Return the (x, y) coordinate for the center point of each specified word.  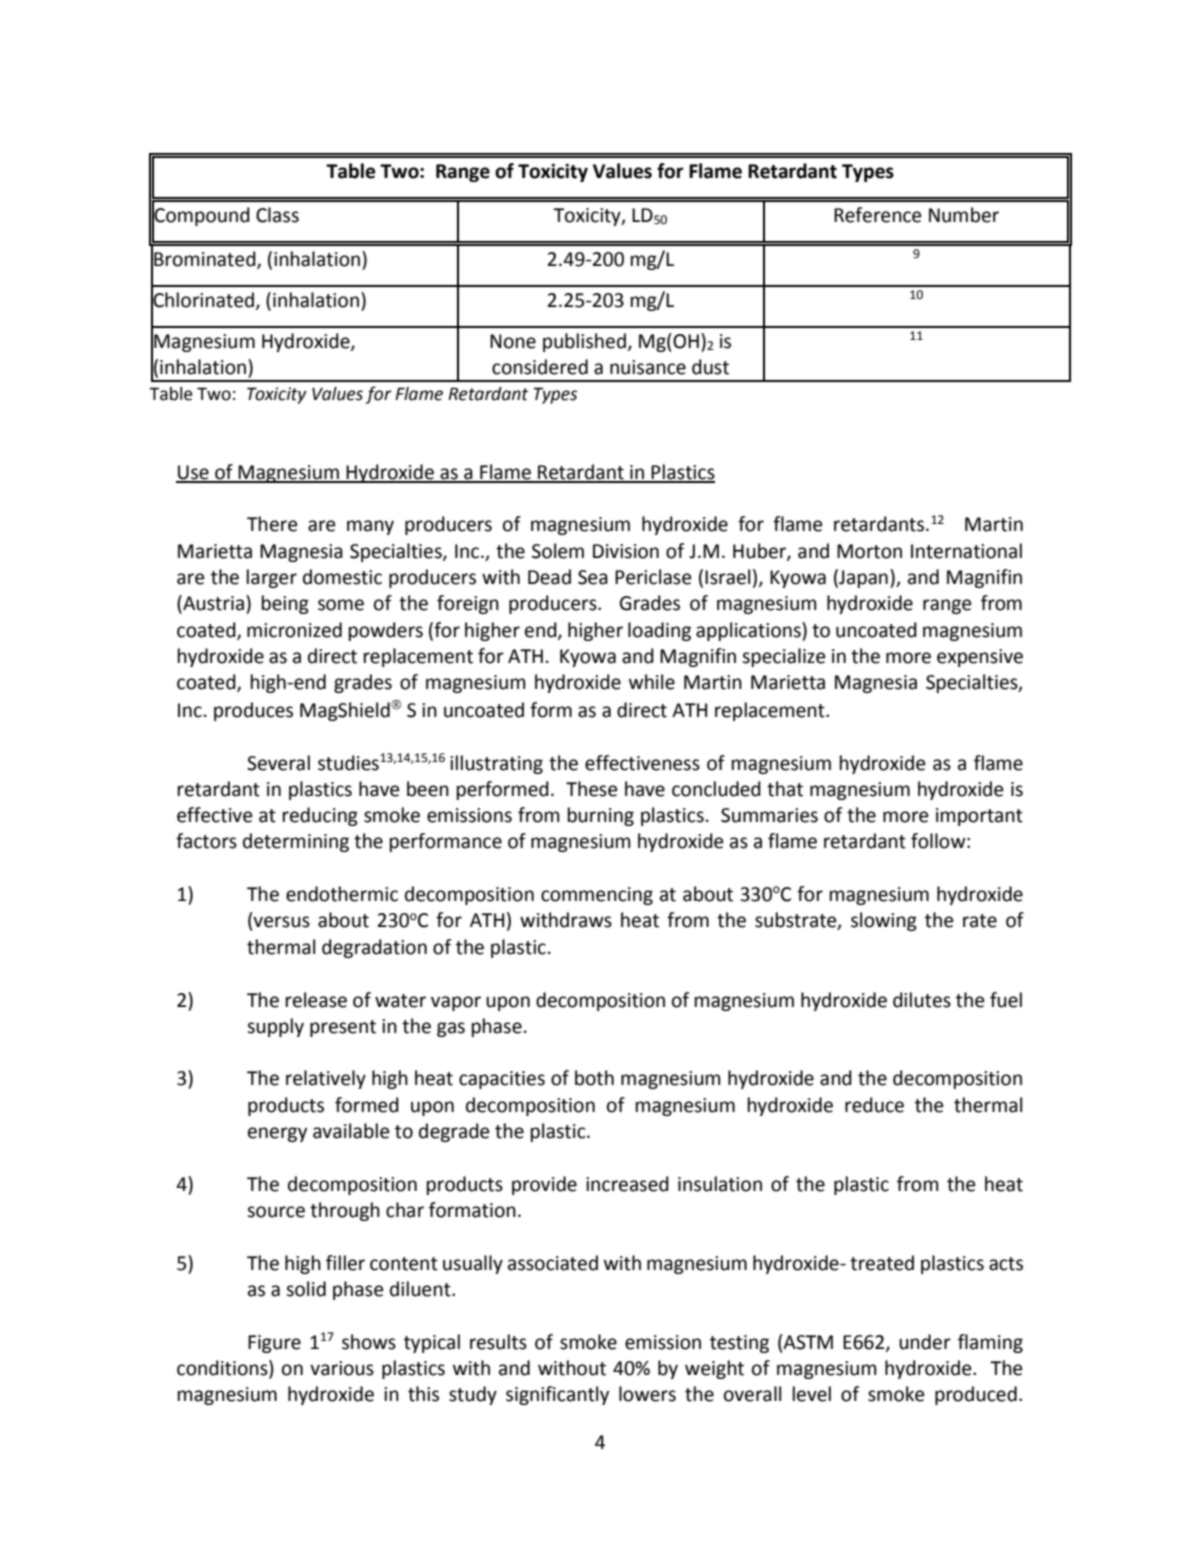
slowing (884, 921)
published (585, 342)
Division (626, 551)
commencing (597, 896)
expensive (980, 658)
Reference (877, 215)
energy (277, 1134)
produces (253, 711)
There (272, 524)
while (652, 682)
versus (281, 922)
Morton (869, 551)
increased (627, 1184)
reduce (874, 1105)
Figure (274, 1344)
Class (277, 215)
